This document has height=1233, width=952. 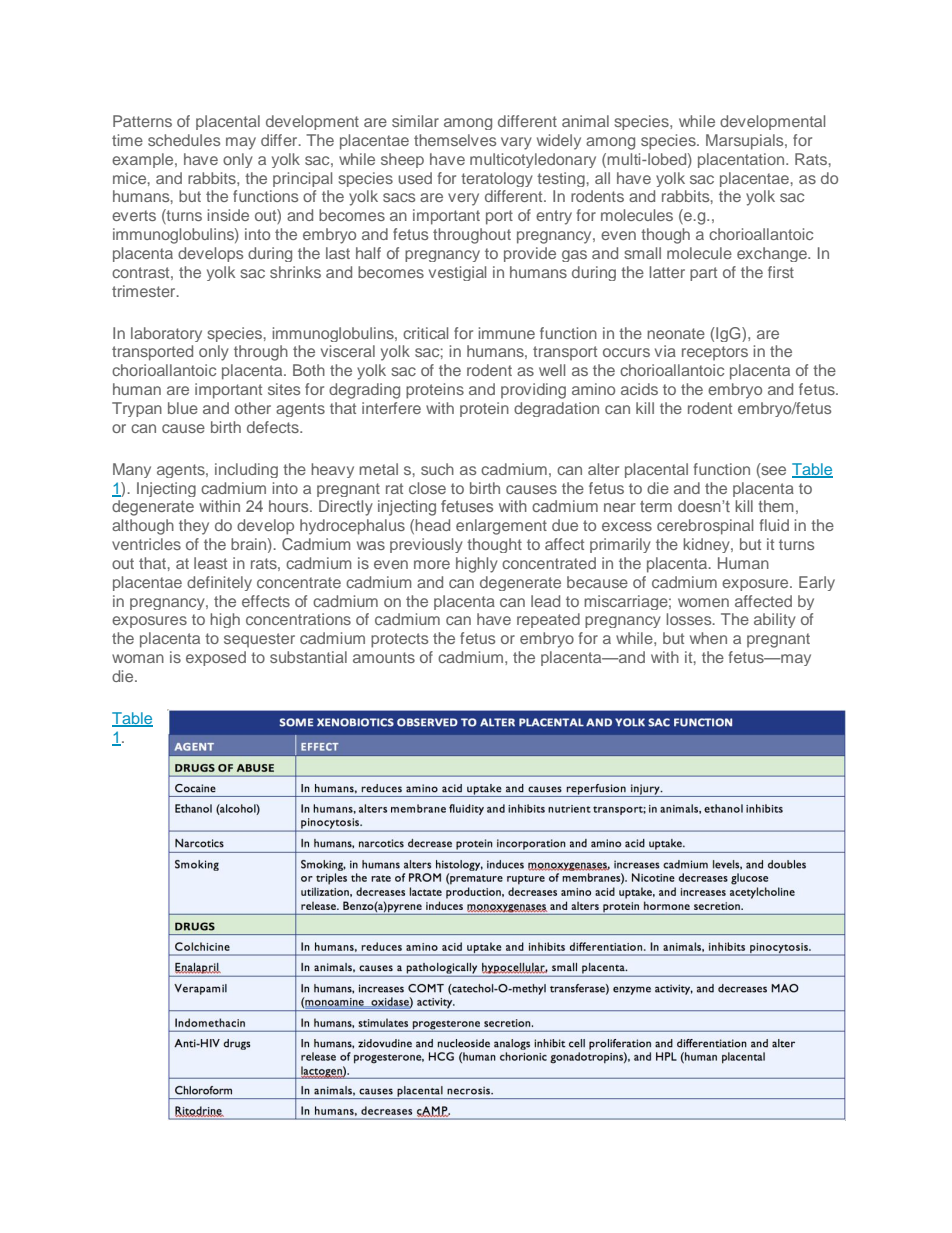 I want to click on shrinks, so click(x=295, y=272).
